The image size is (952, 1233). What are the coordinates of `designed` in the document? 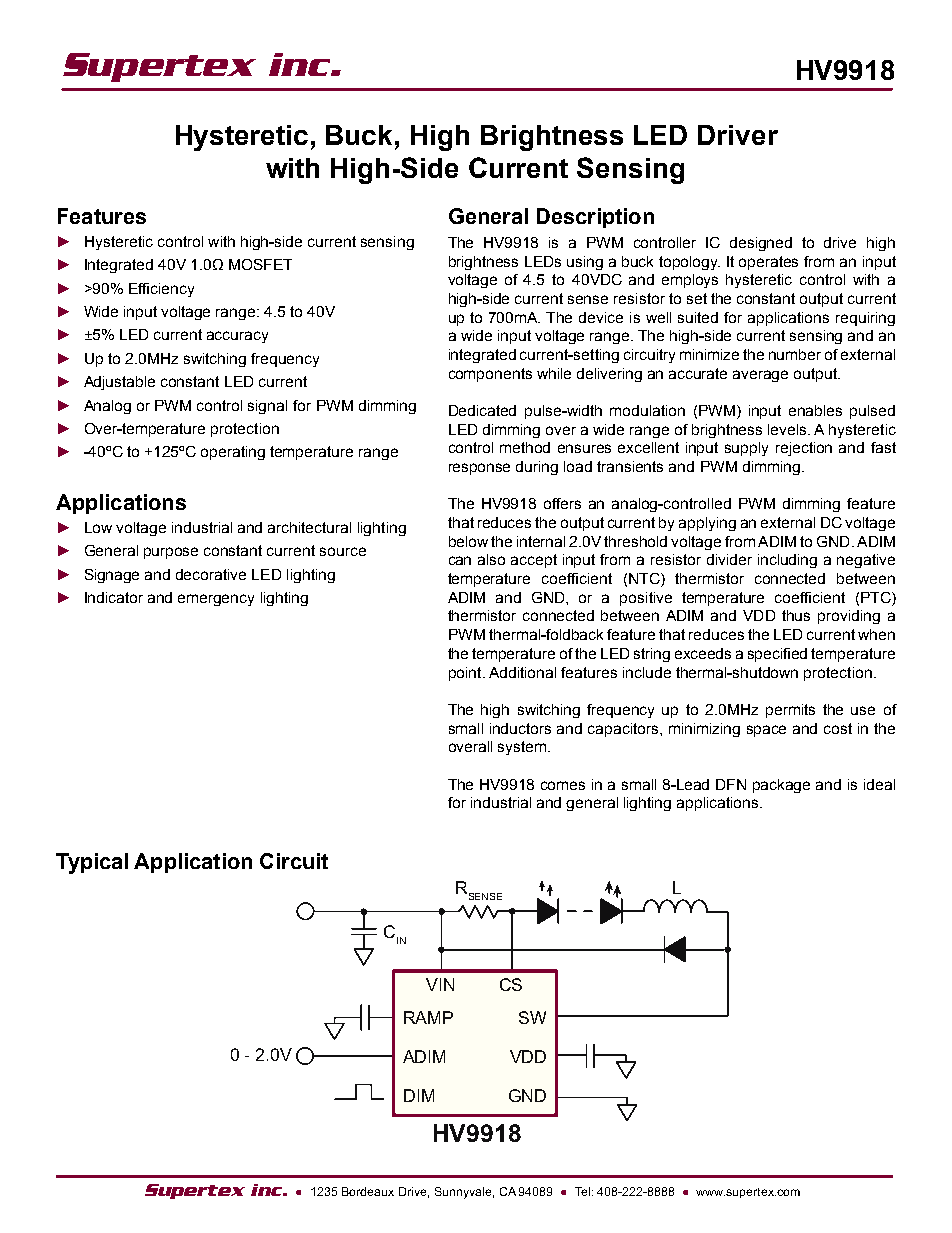 It's located at (761, 244).
